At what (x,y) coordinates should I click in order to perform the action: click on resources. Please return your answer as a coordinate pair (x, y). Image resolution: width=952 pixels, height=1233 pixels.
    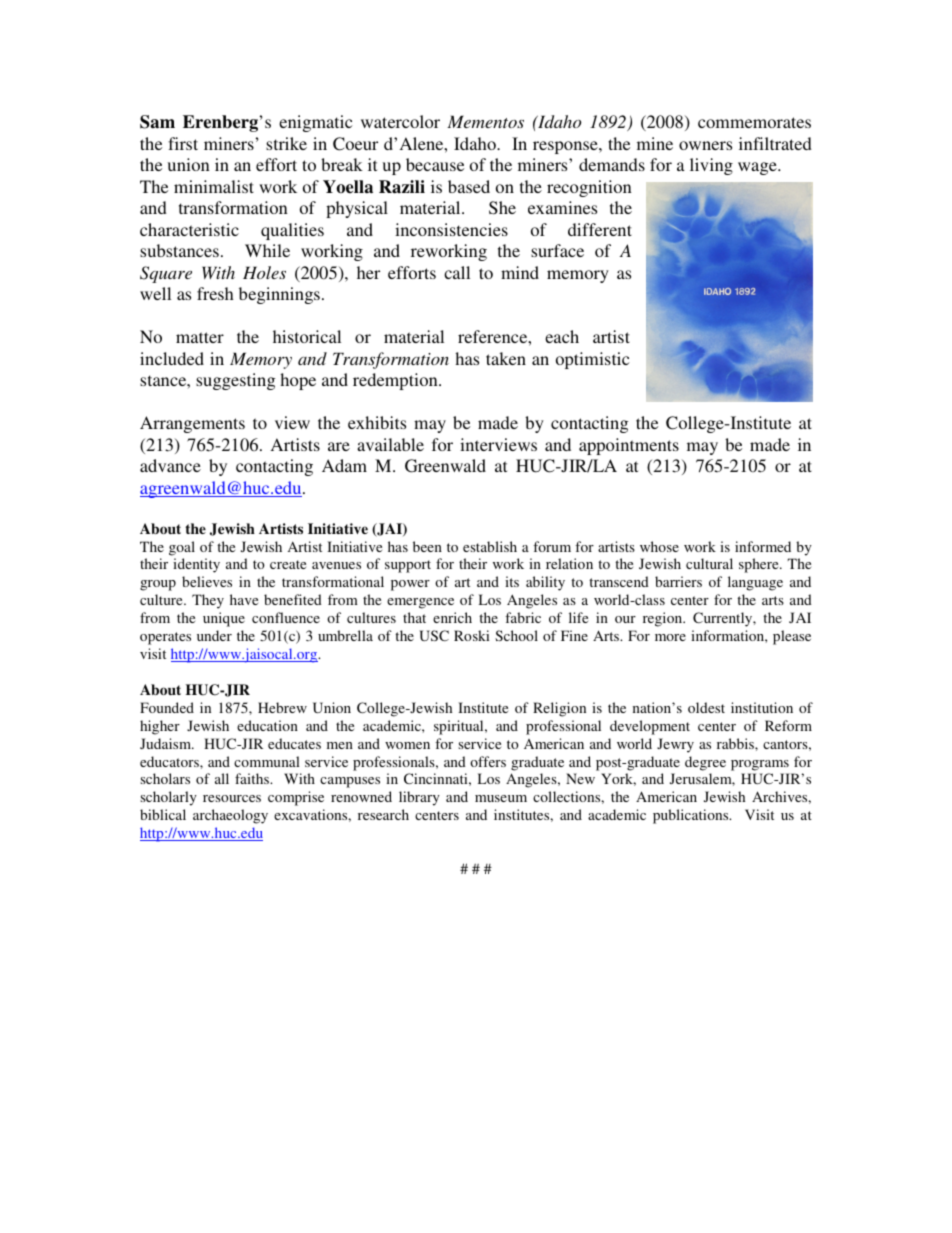
    Looking at the image, I should click on (232, 798).
